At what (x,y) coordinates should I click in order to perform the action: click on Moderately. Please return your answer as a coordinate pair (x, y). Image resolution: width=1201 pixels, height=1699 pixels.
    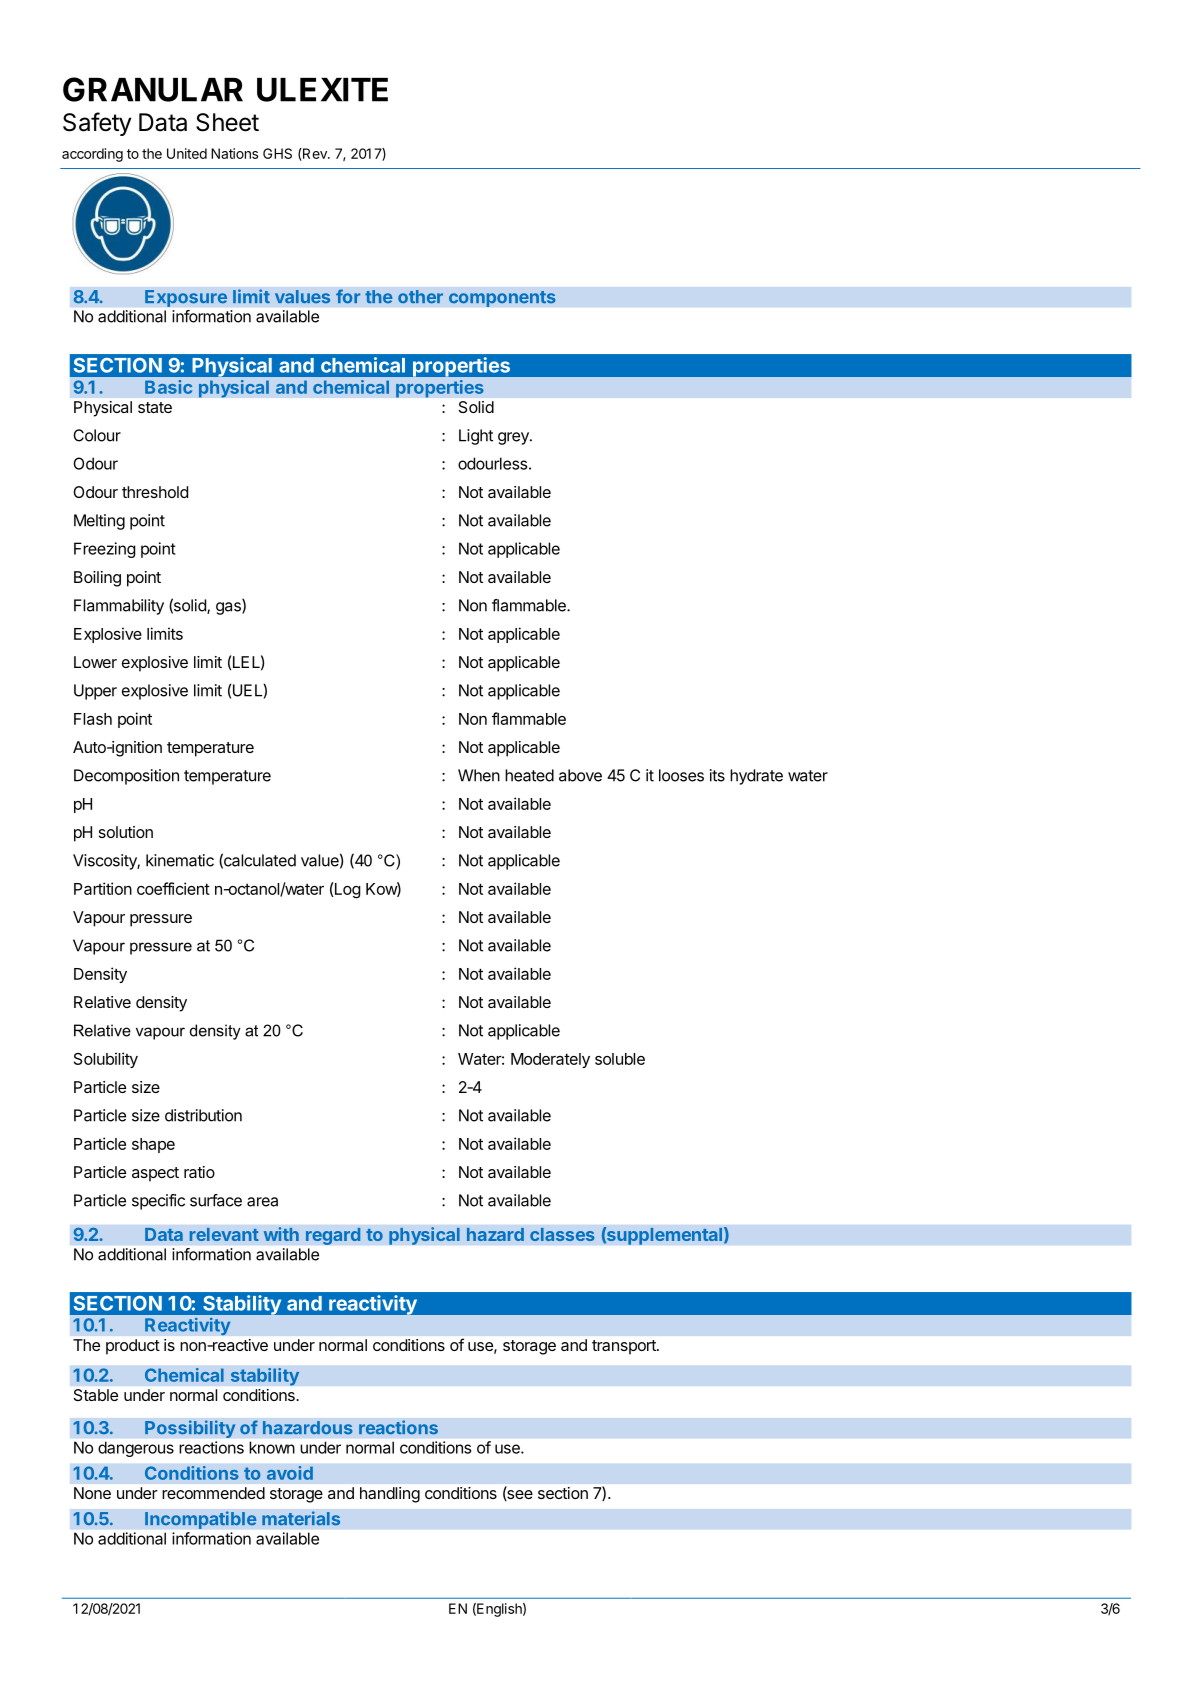
    Looking at the image, I should click on (550, 1060).
